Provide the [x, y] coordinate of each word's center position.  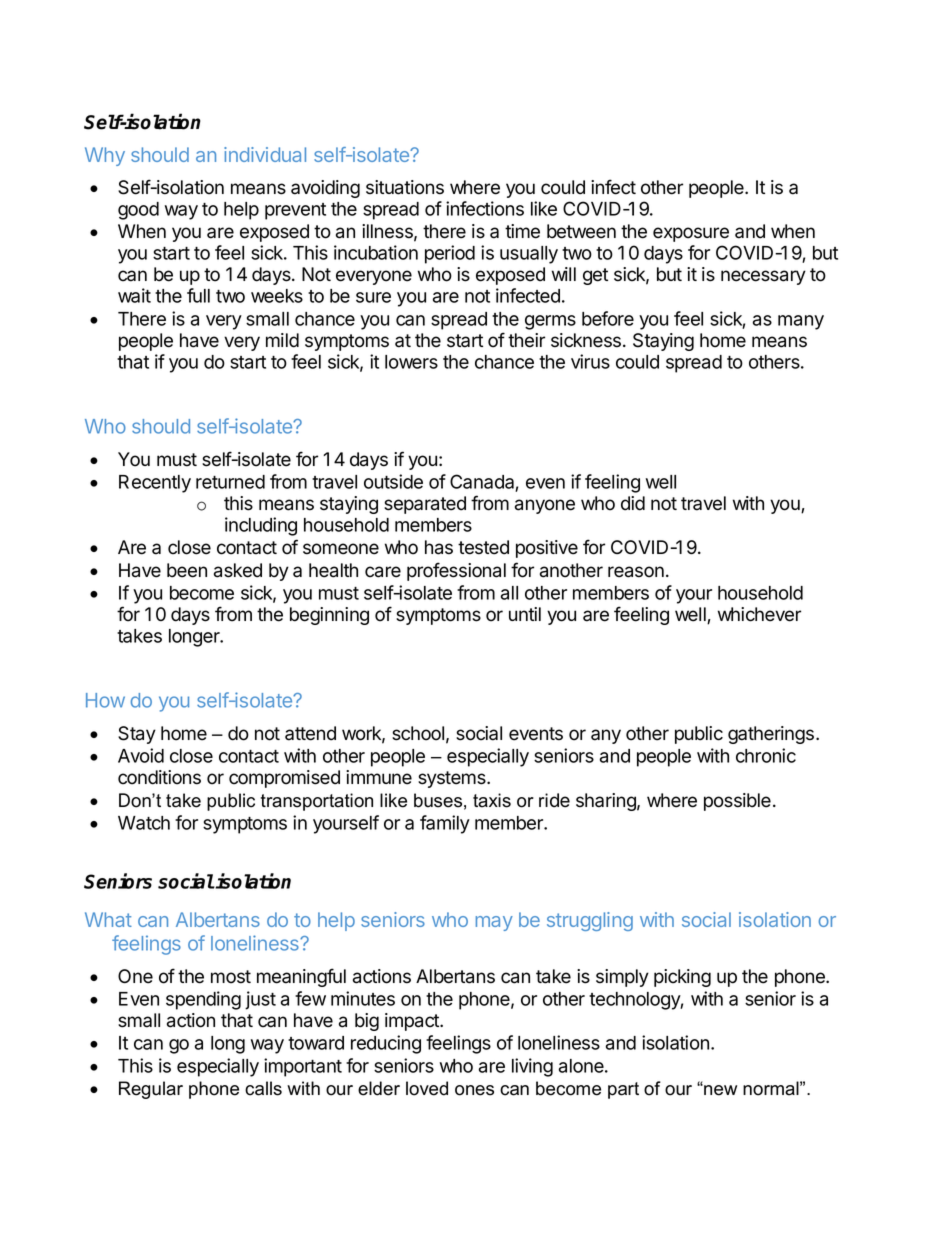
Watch [144, 823]
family [445, 824]
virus [590, 361]
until [525, 614]
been [187, 570]
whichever [759, 614]
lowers [411, 362]
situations [405, 187]
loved [427, 1088]
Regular [151, 1090]
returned [230, 482]
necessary [763, 277]
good [138, 211]
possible [737, 802]
